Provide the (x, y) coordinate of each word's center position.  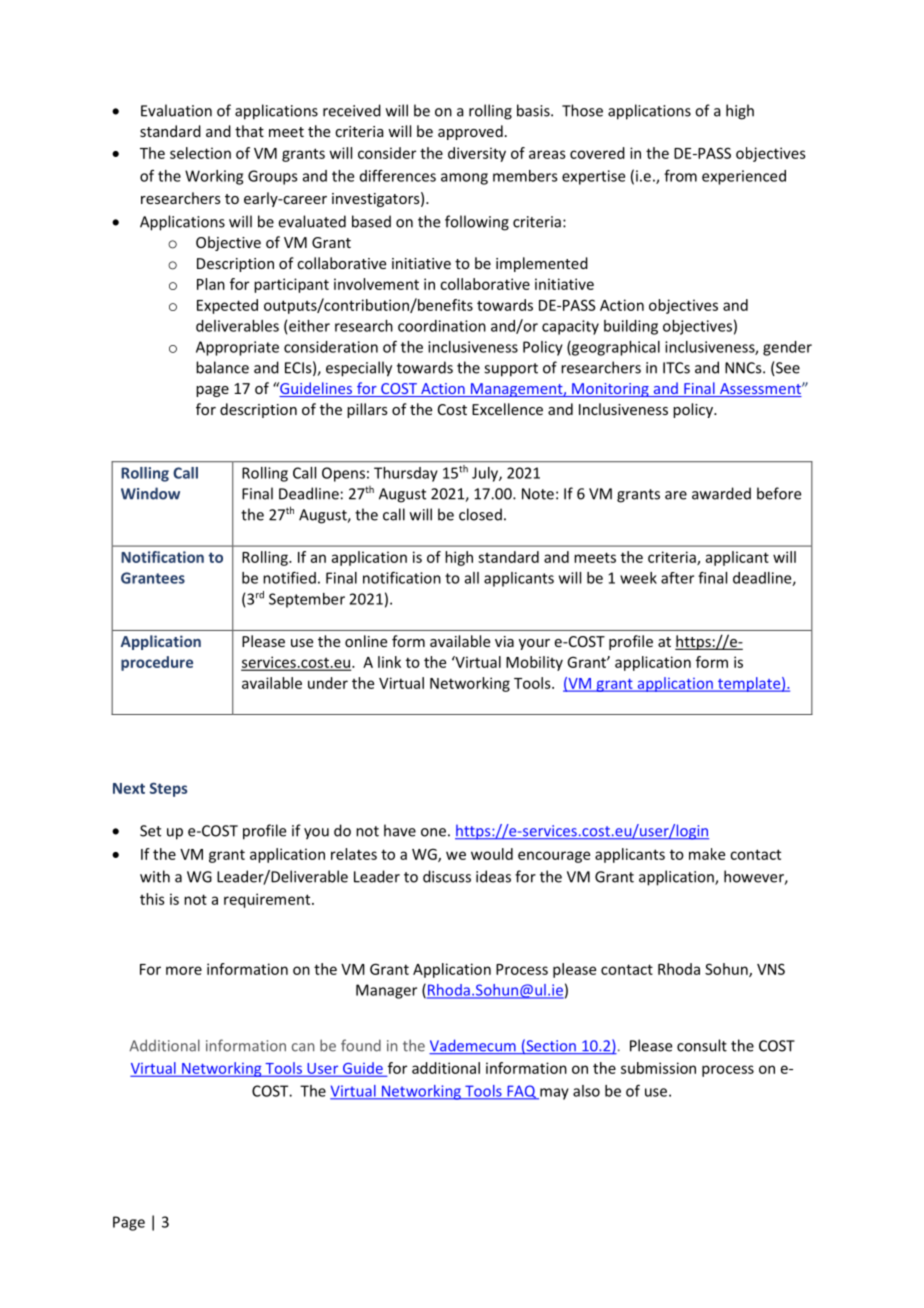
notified (289, 577)
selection (200, 153)
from (680, 175)
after (677, 578)
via (504, 641)
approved (470, 132)
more (184, 970)
